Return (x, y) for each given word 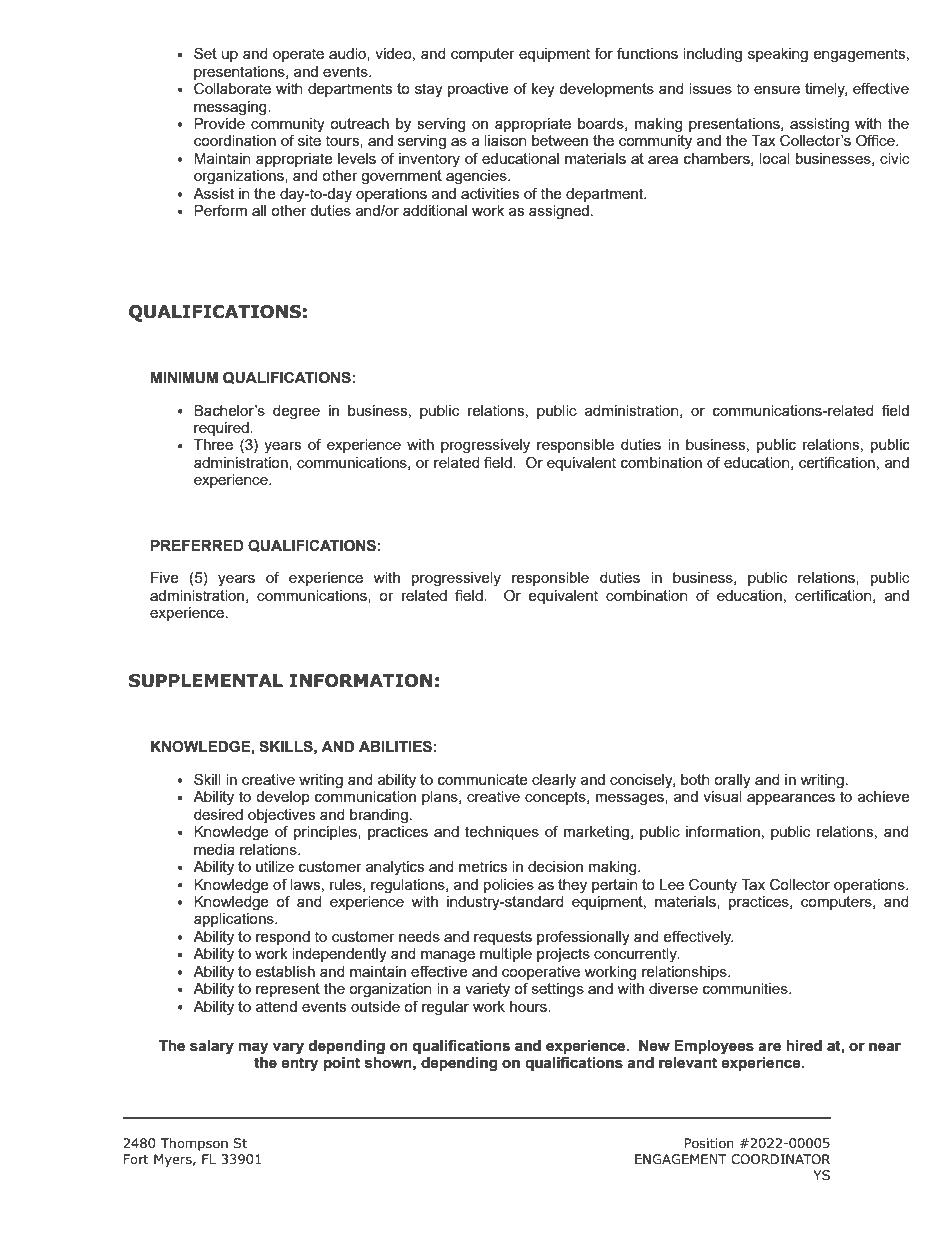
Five (165, 577)
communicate (483, 779)
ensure (777, 90)
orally (732, 781)
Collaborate (232, 89)
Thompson (194, 1144)
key (543, 90)
